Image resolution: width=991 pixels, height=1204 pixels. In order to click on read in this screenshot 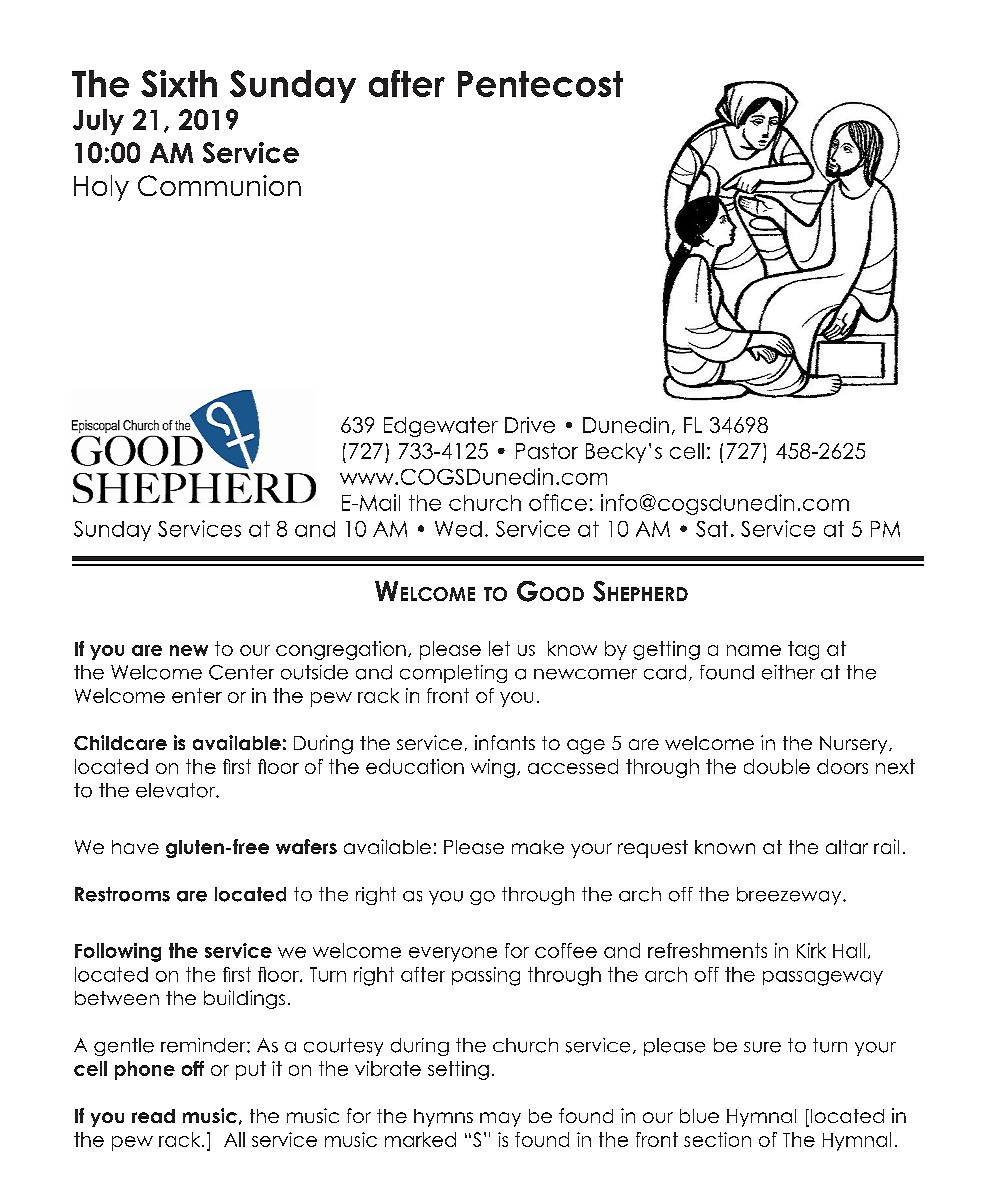, I will do `click(153, 1116)`.
